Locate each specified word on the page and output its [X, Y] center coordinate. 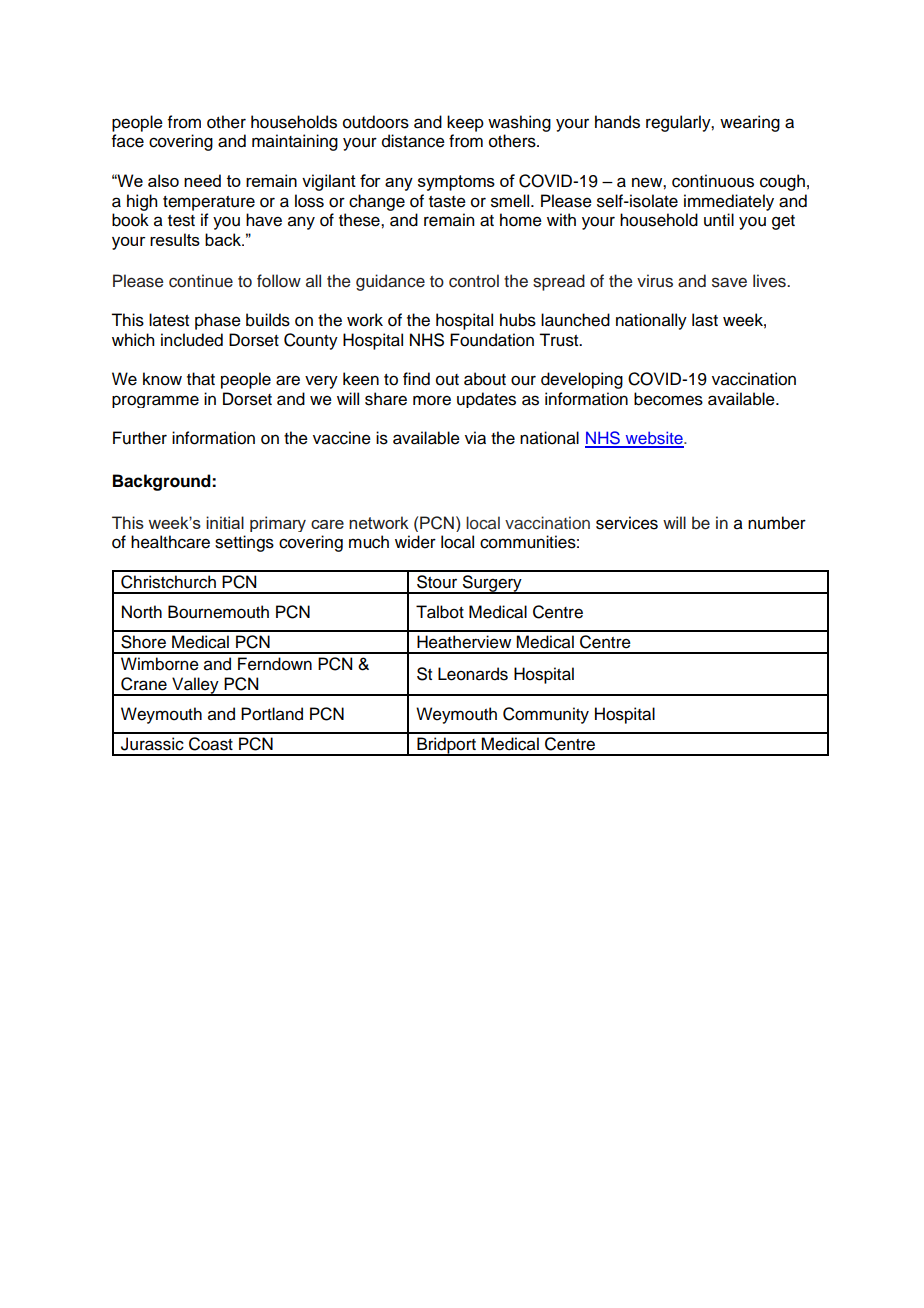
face [128, 141]
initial [225, 522]
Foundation [492, 340]
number [777, 523]
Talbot [440, 612]
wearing [750, 123]
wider [415, 542]
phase [218, 321]
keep [465, 123]
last [705, 320]
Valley [195, 686]
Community [546, 715]
